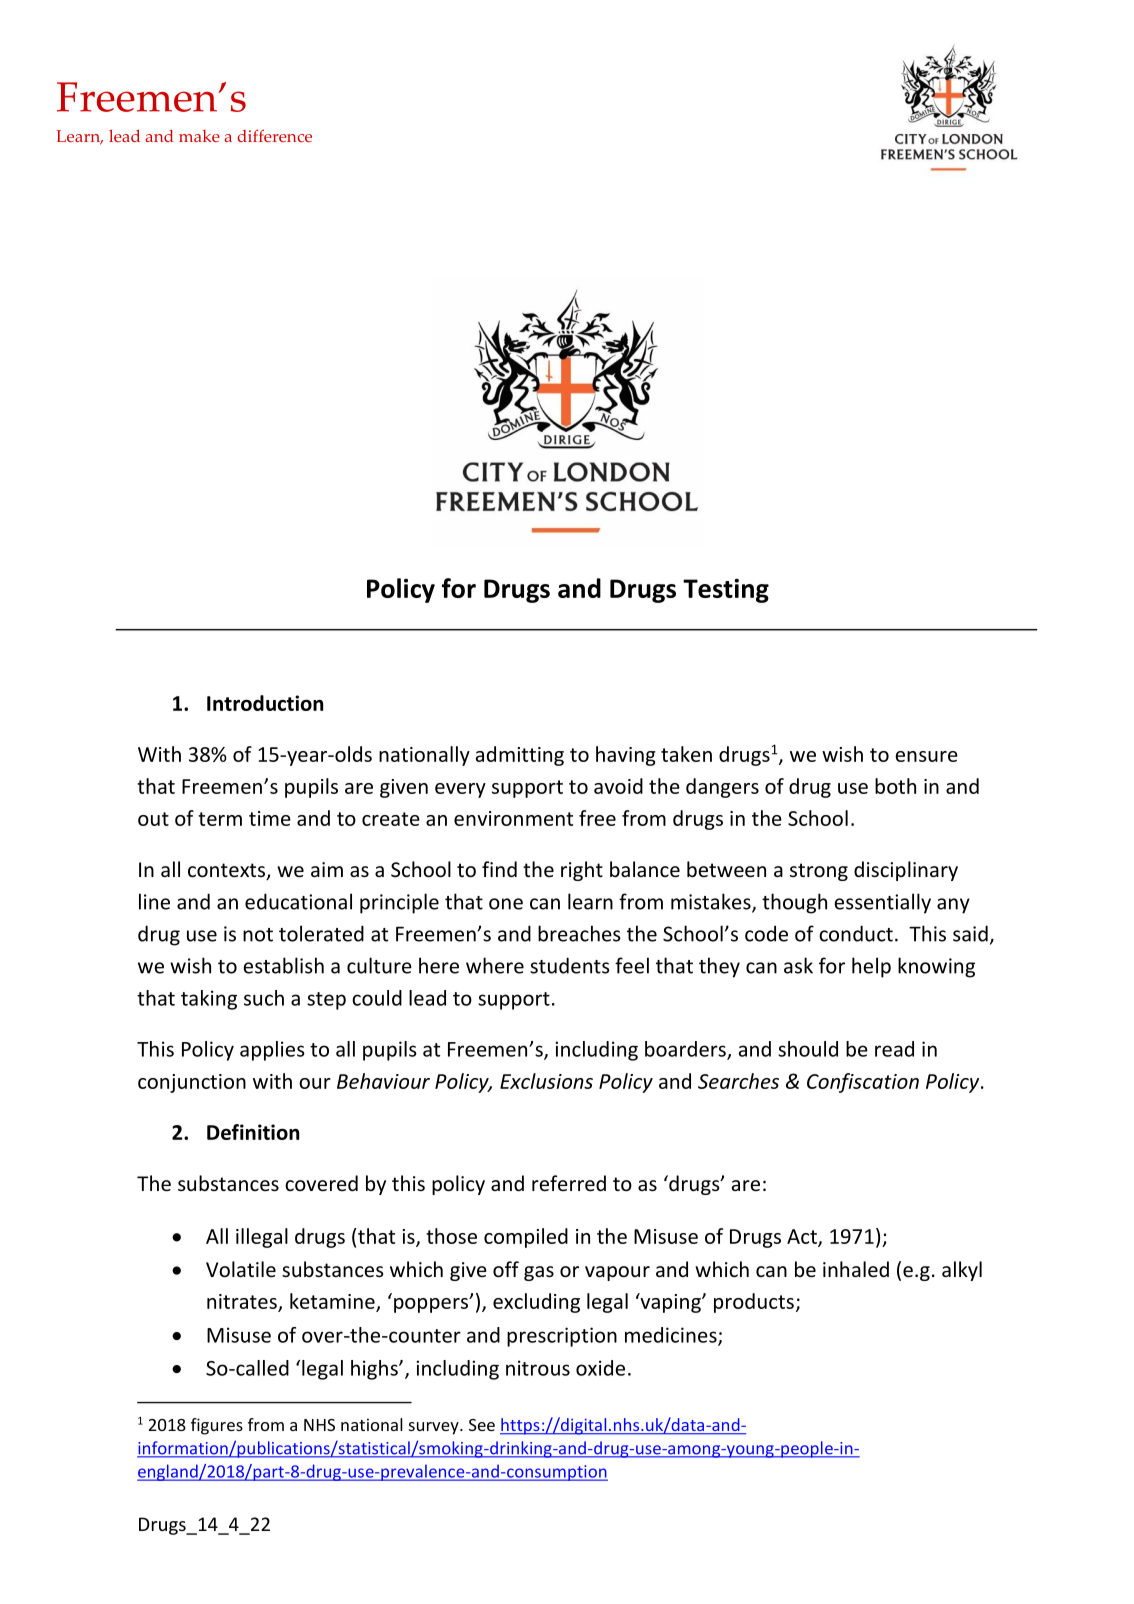 This image has height=1604, width=1134. I want to click on figures, so click(217, 1426).
